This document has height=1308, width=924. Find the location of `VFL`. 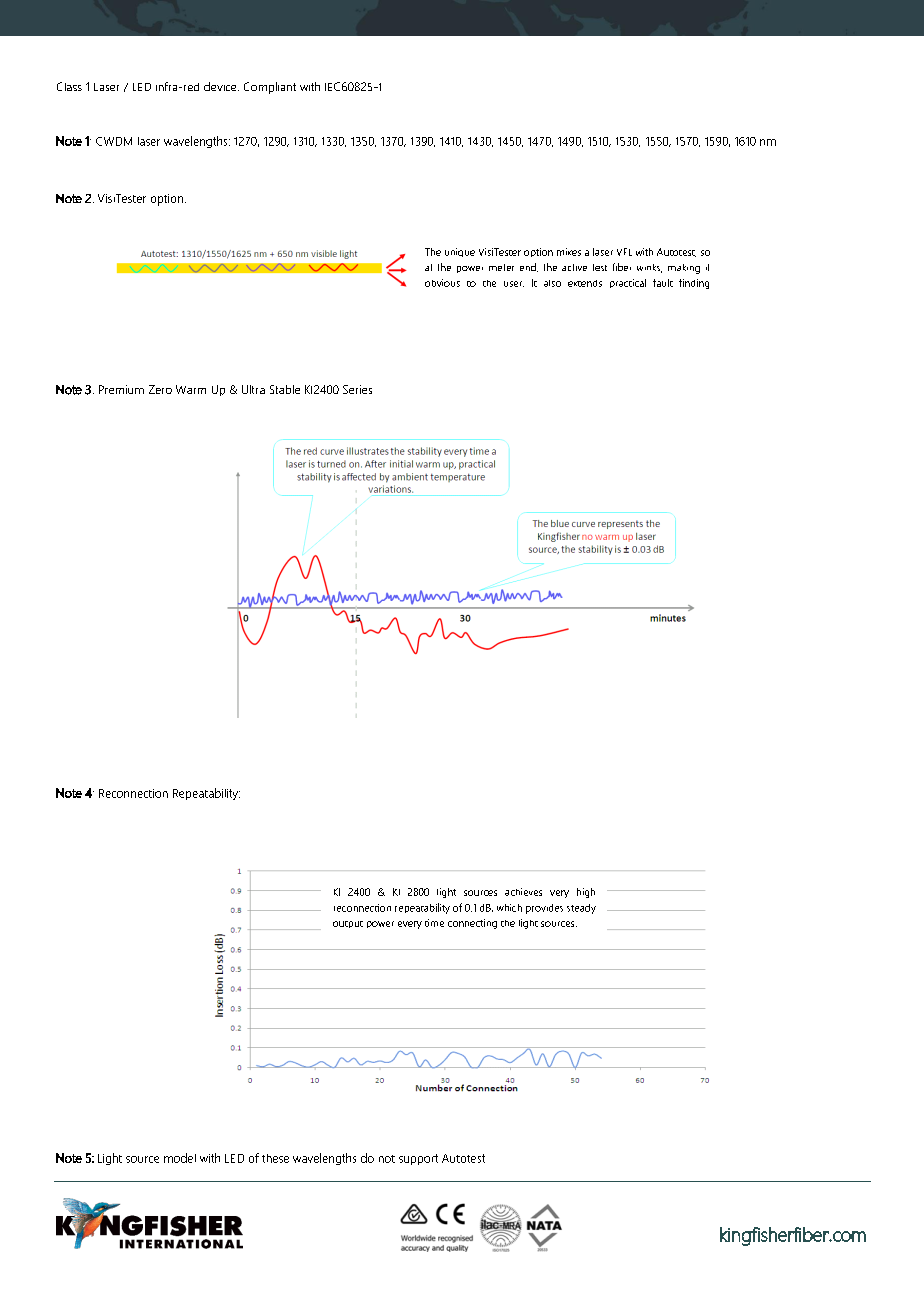

VFL is located at coordinates (624, 252).
